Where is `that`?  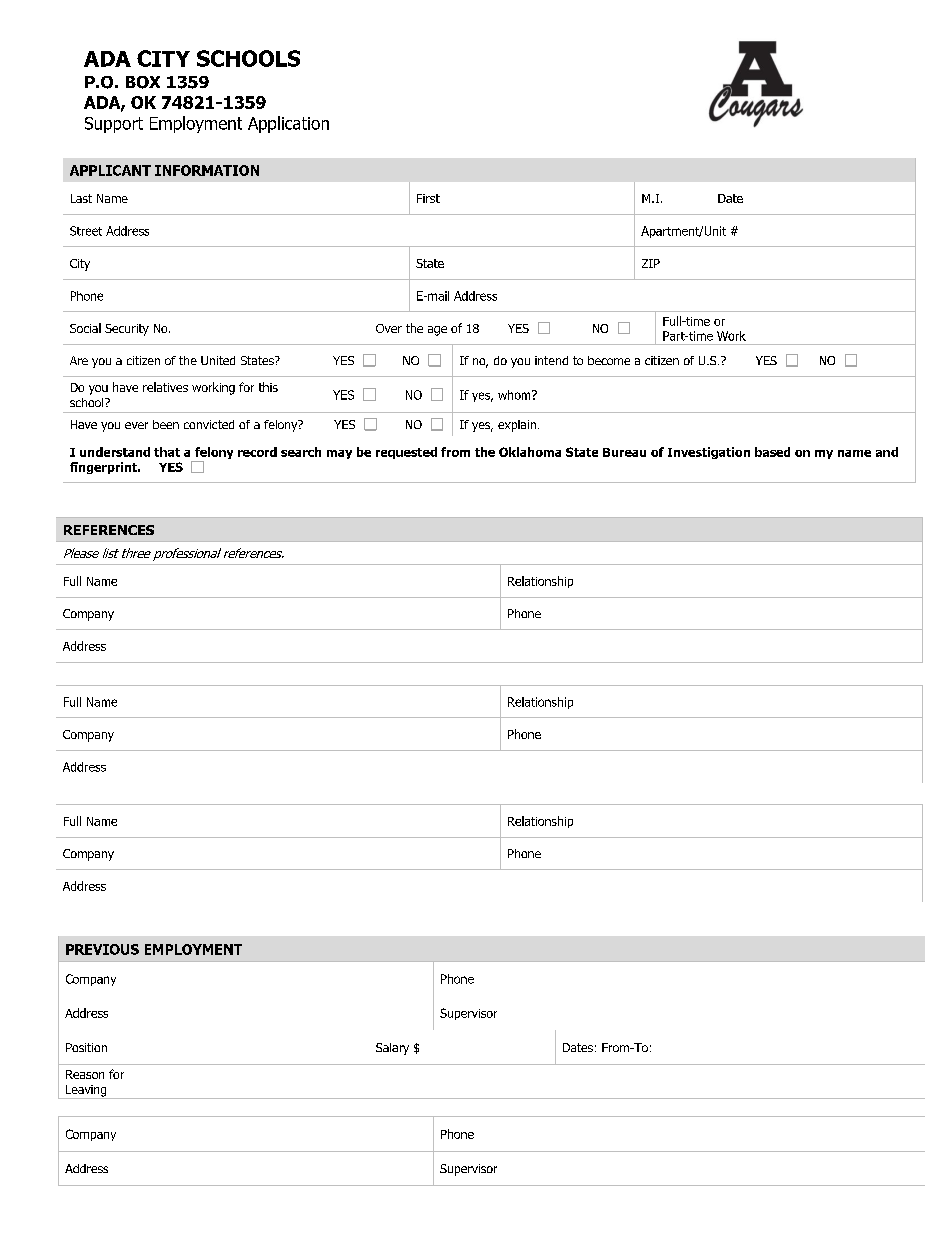
that is located at coordinates (167, 452).
